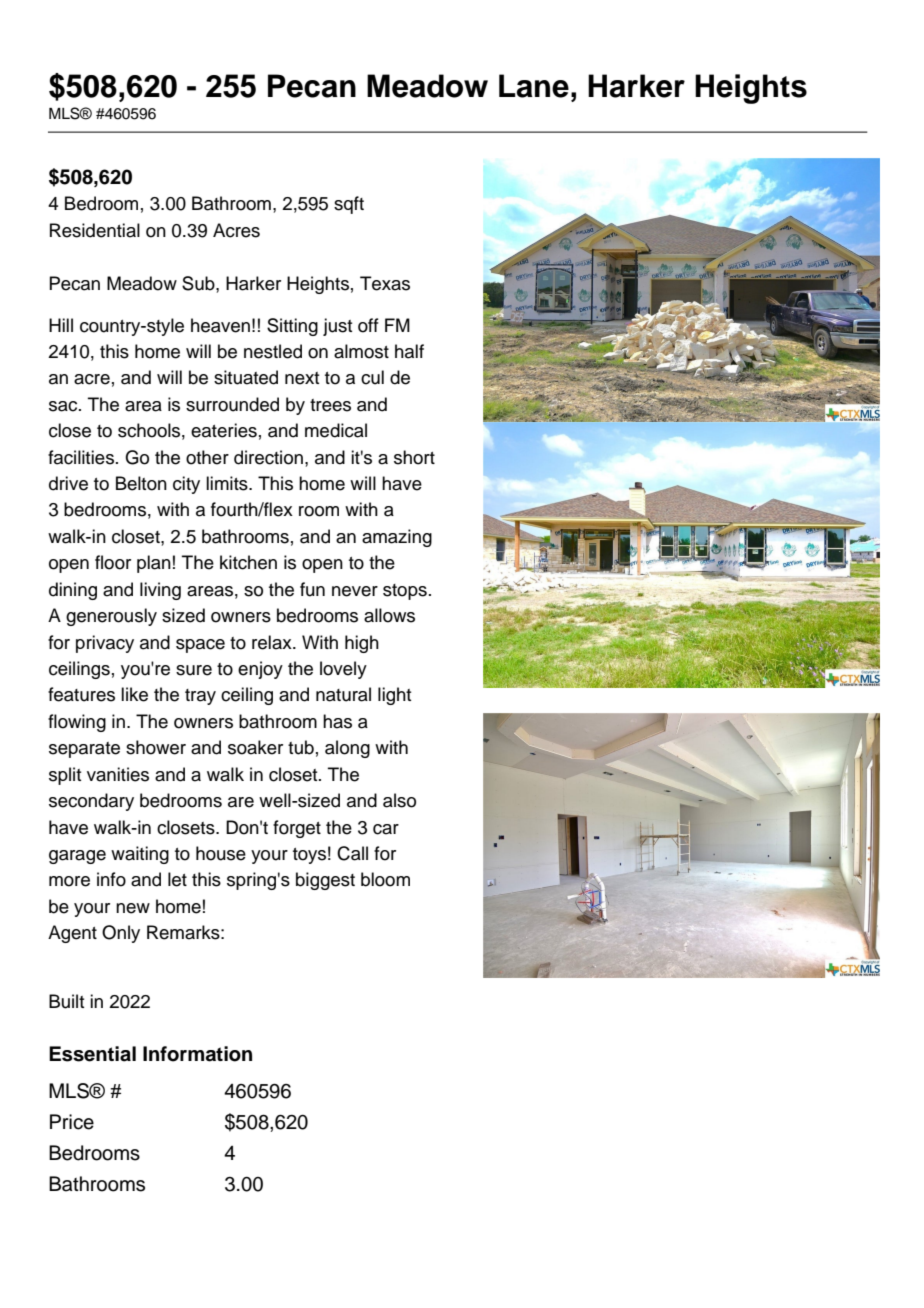 The image size is (924, 1308). Describe the element at coordinates (385, 879) in the screenshot. I see `bloom` at that location.
